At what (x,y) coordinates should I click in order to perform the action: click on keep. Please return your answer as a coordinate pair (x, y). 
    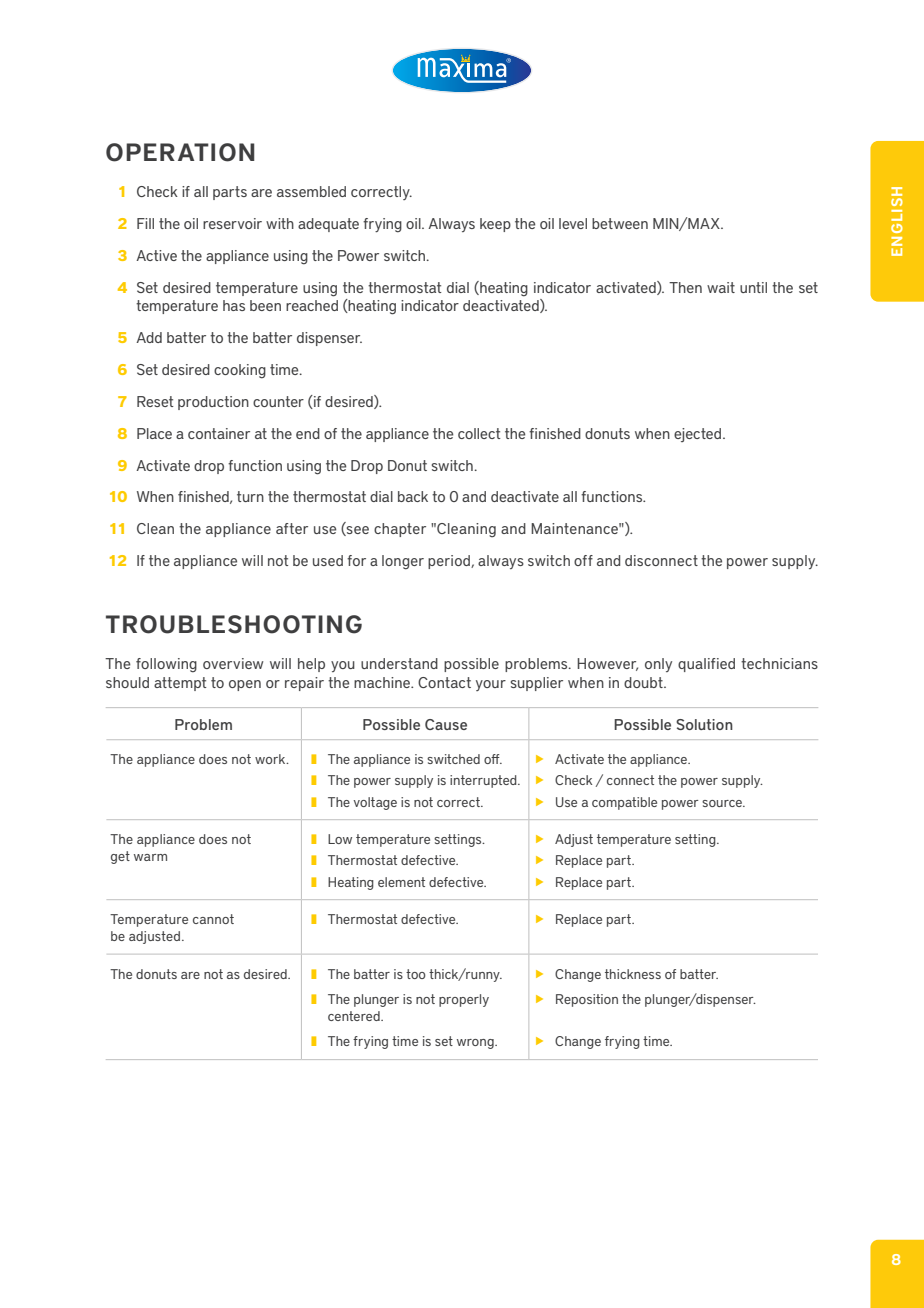
    Looking at the image, I should click on (495, 225).
